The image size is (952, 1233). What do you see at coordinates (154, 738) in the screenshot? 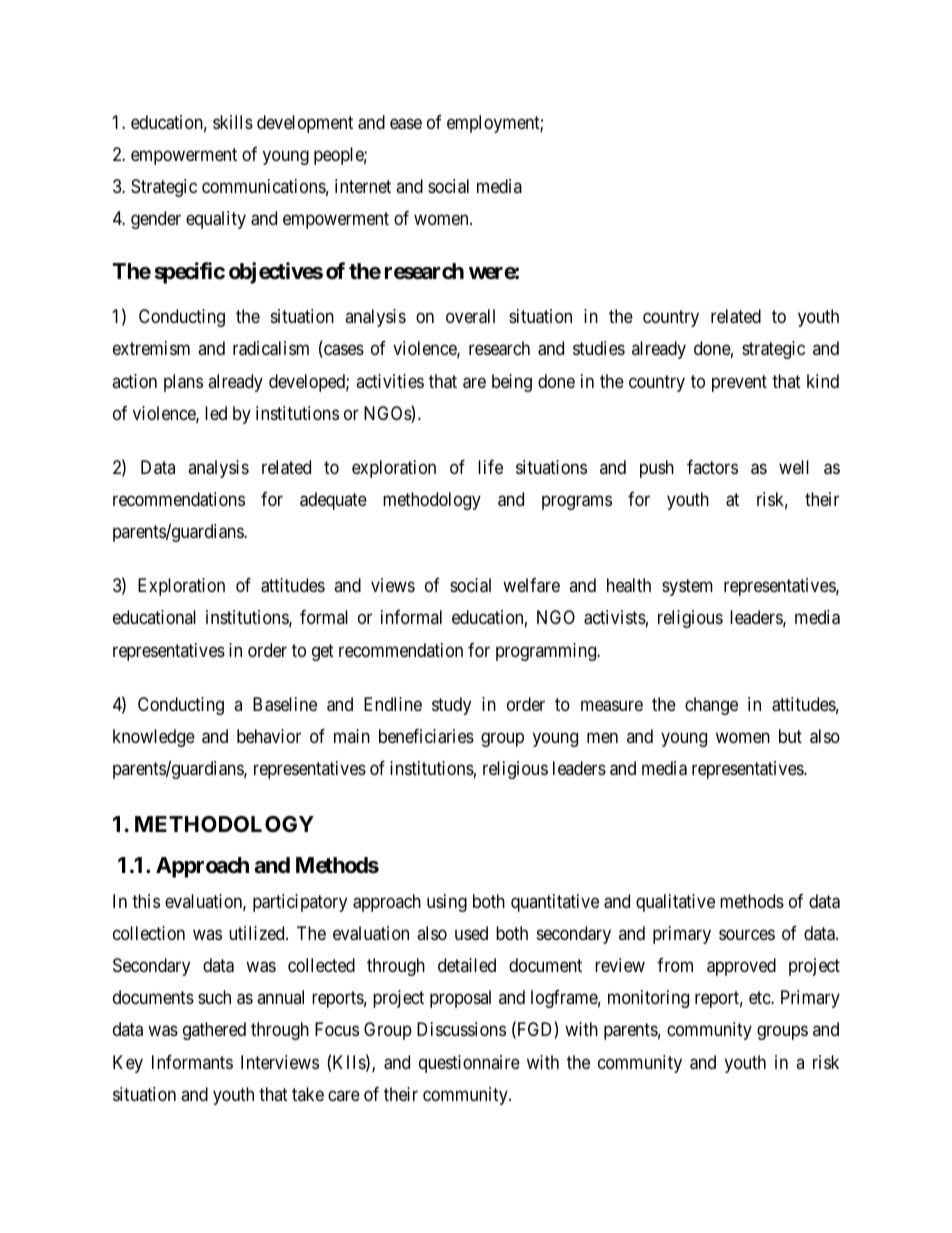
I see `knowledge` at bounding box center [154, 738].
